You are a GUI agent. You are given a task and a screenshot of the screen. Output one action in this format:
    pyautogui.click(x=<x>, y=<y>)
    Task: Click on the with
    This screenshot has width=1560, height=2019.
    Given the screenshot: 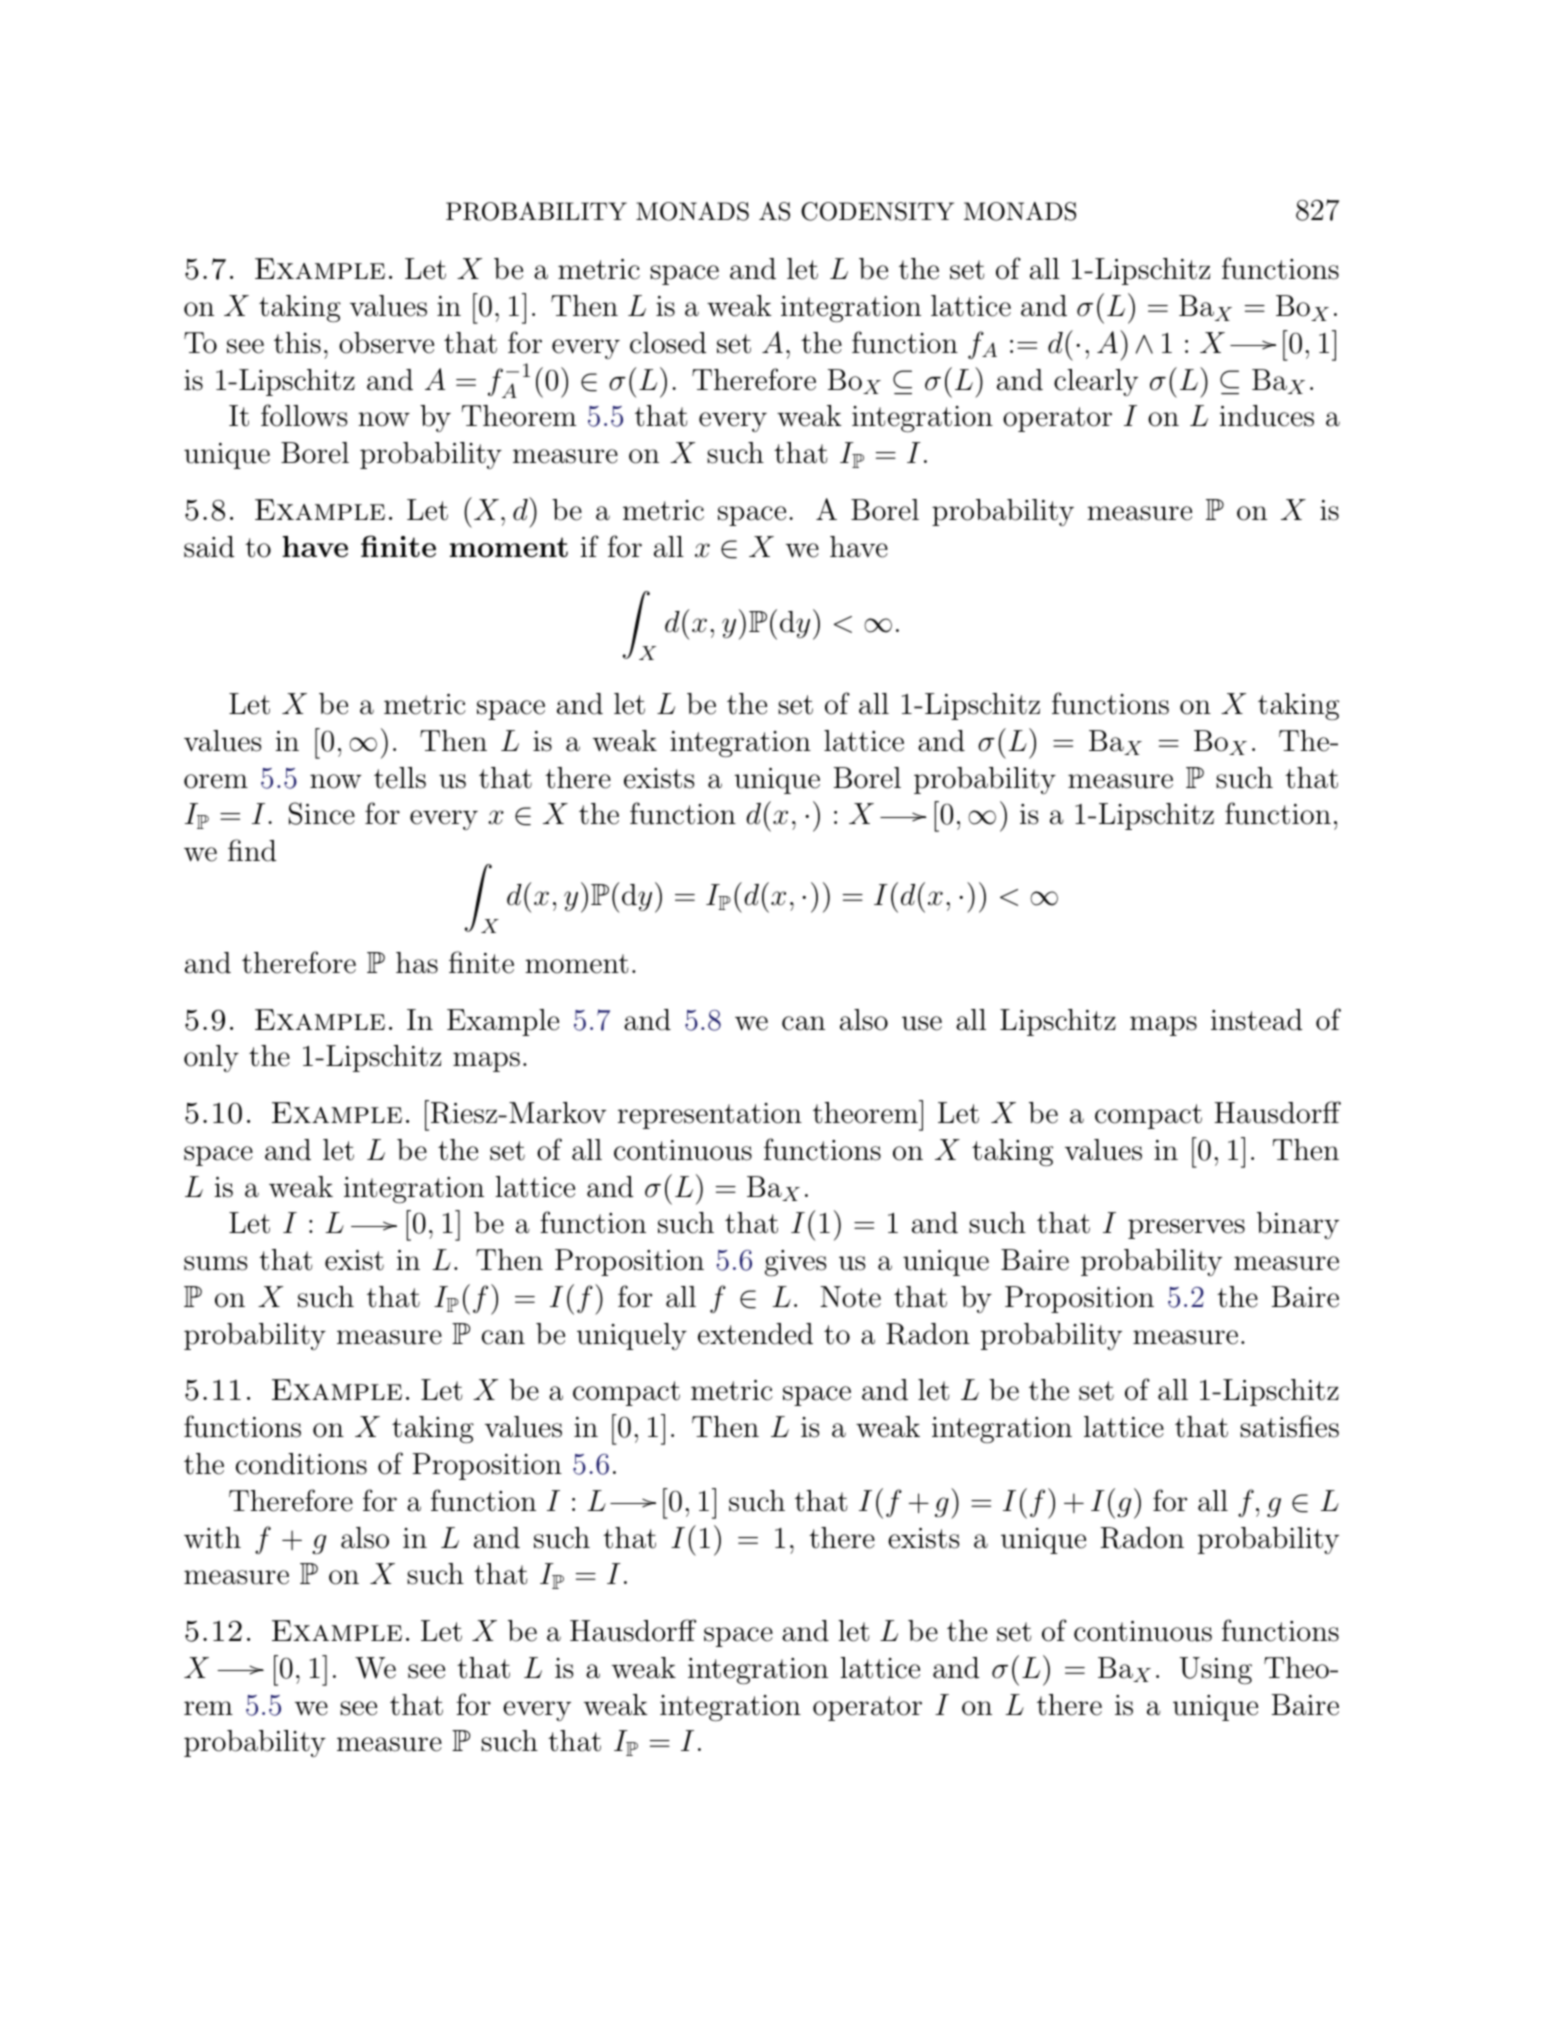 What is the action you would take?
    pyautogui.click(x=212, y=1538)
